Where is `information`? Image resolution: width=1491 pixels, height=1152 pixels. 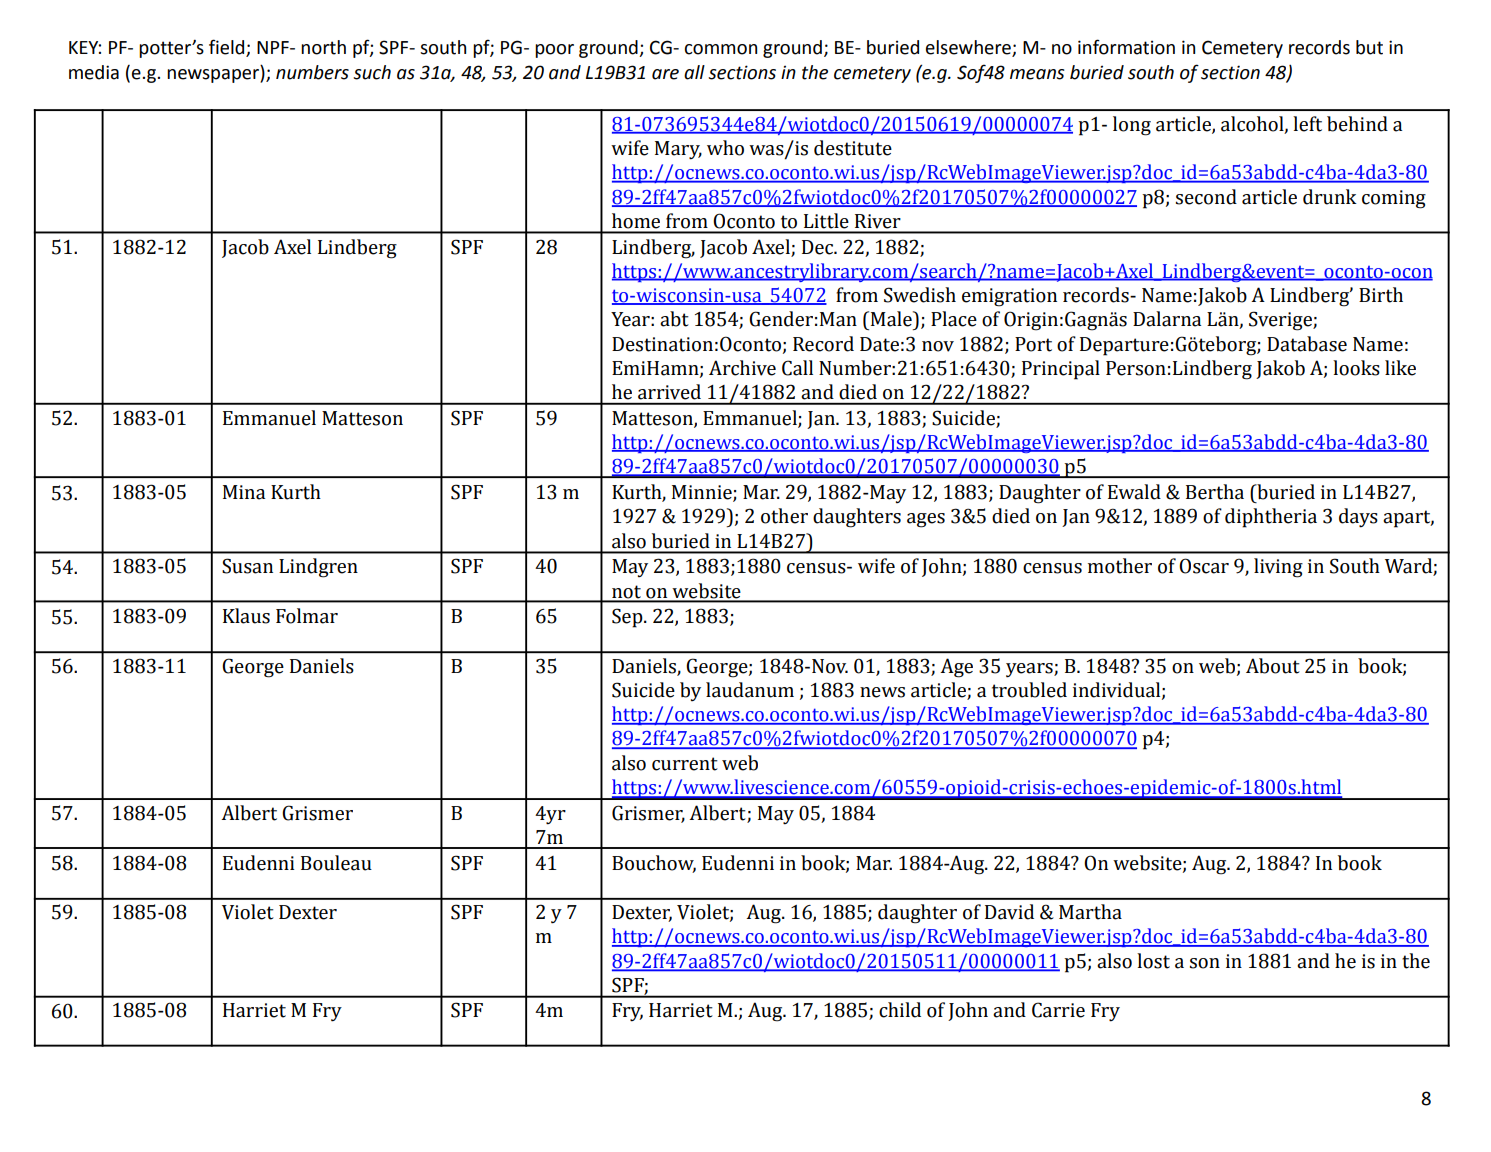
information is located at coordinates (1126, 47).
